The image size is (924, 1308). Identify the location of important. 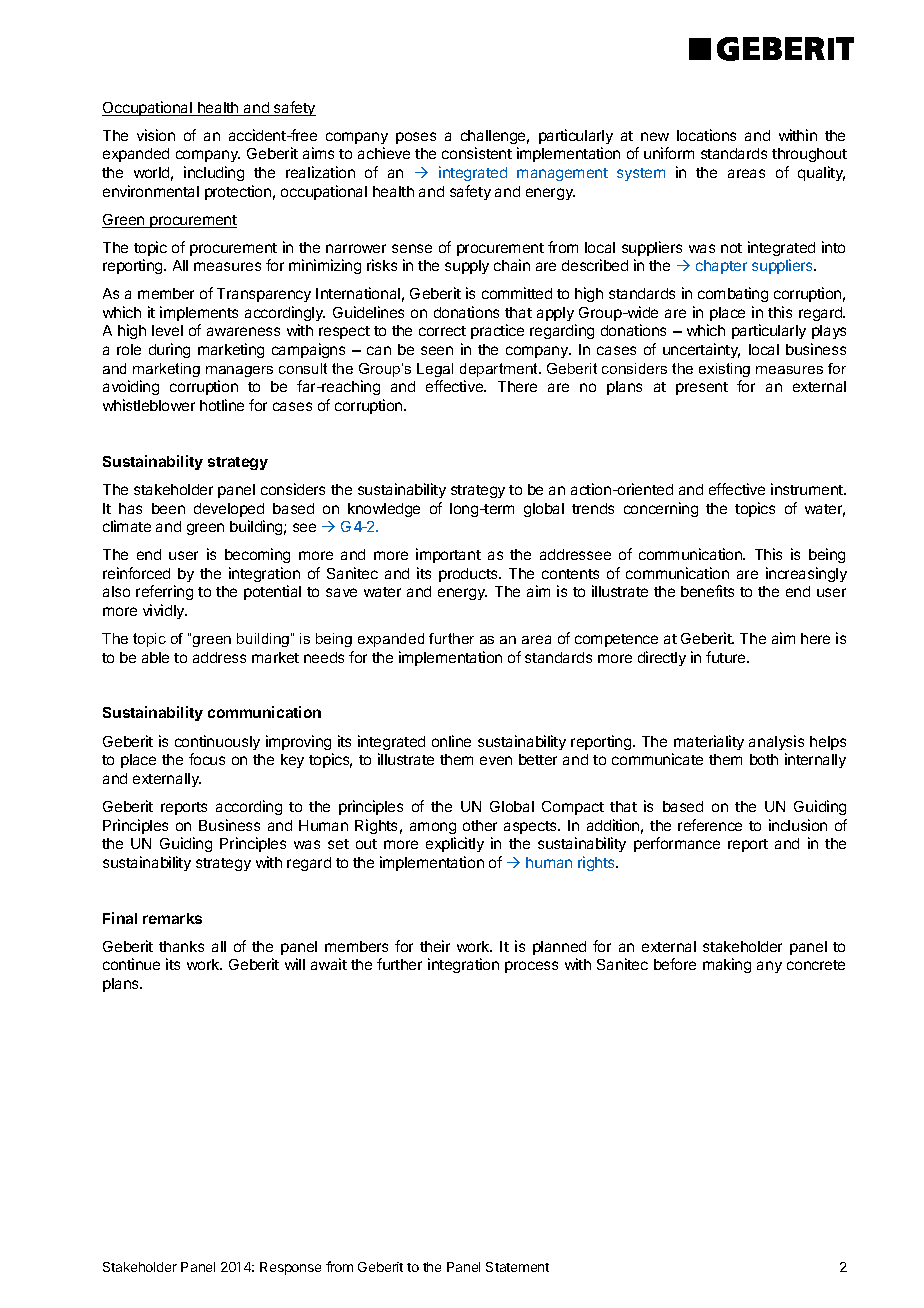
(448, 555).
